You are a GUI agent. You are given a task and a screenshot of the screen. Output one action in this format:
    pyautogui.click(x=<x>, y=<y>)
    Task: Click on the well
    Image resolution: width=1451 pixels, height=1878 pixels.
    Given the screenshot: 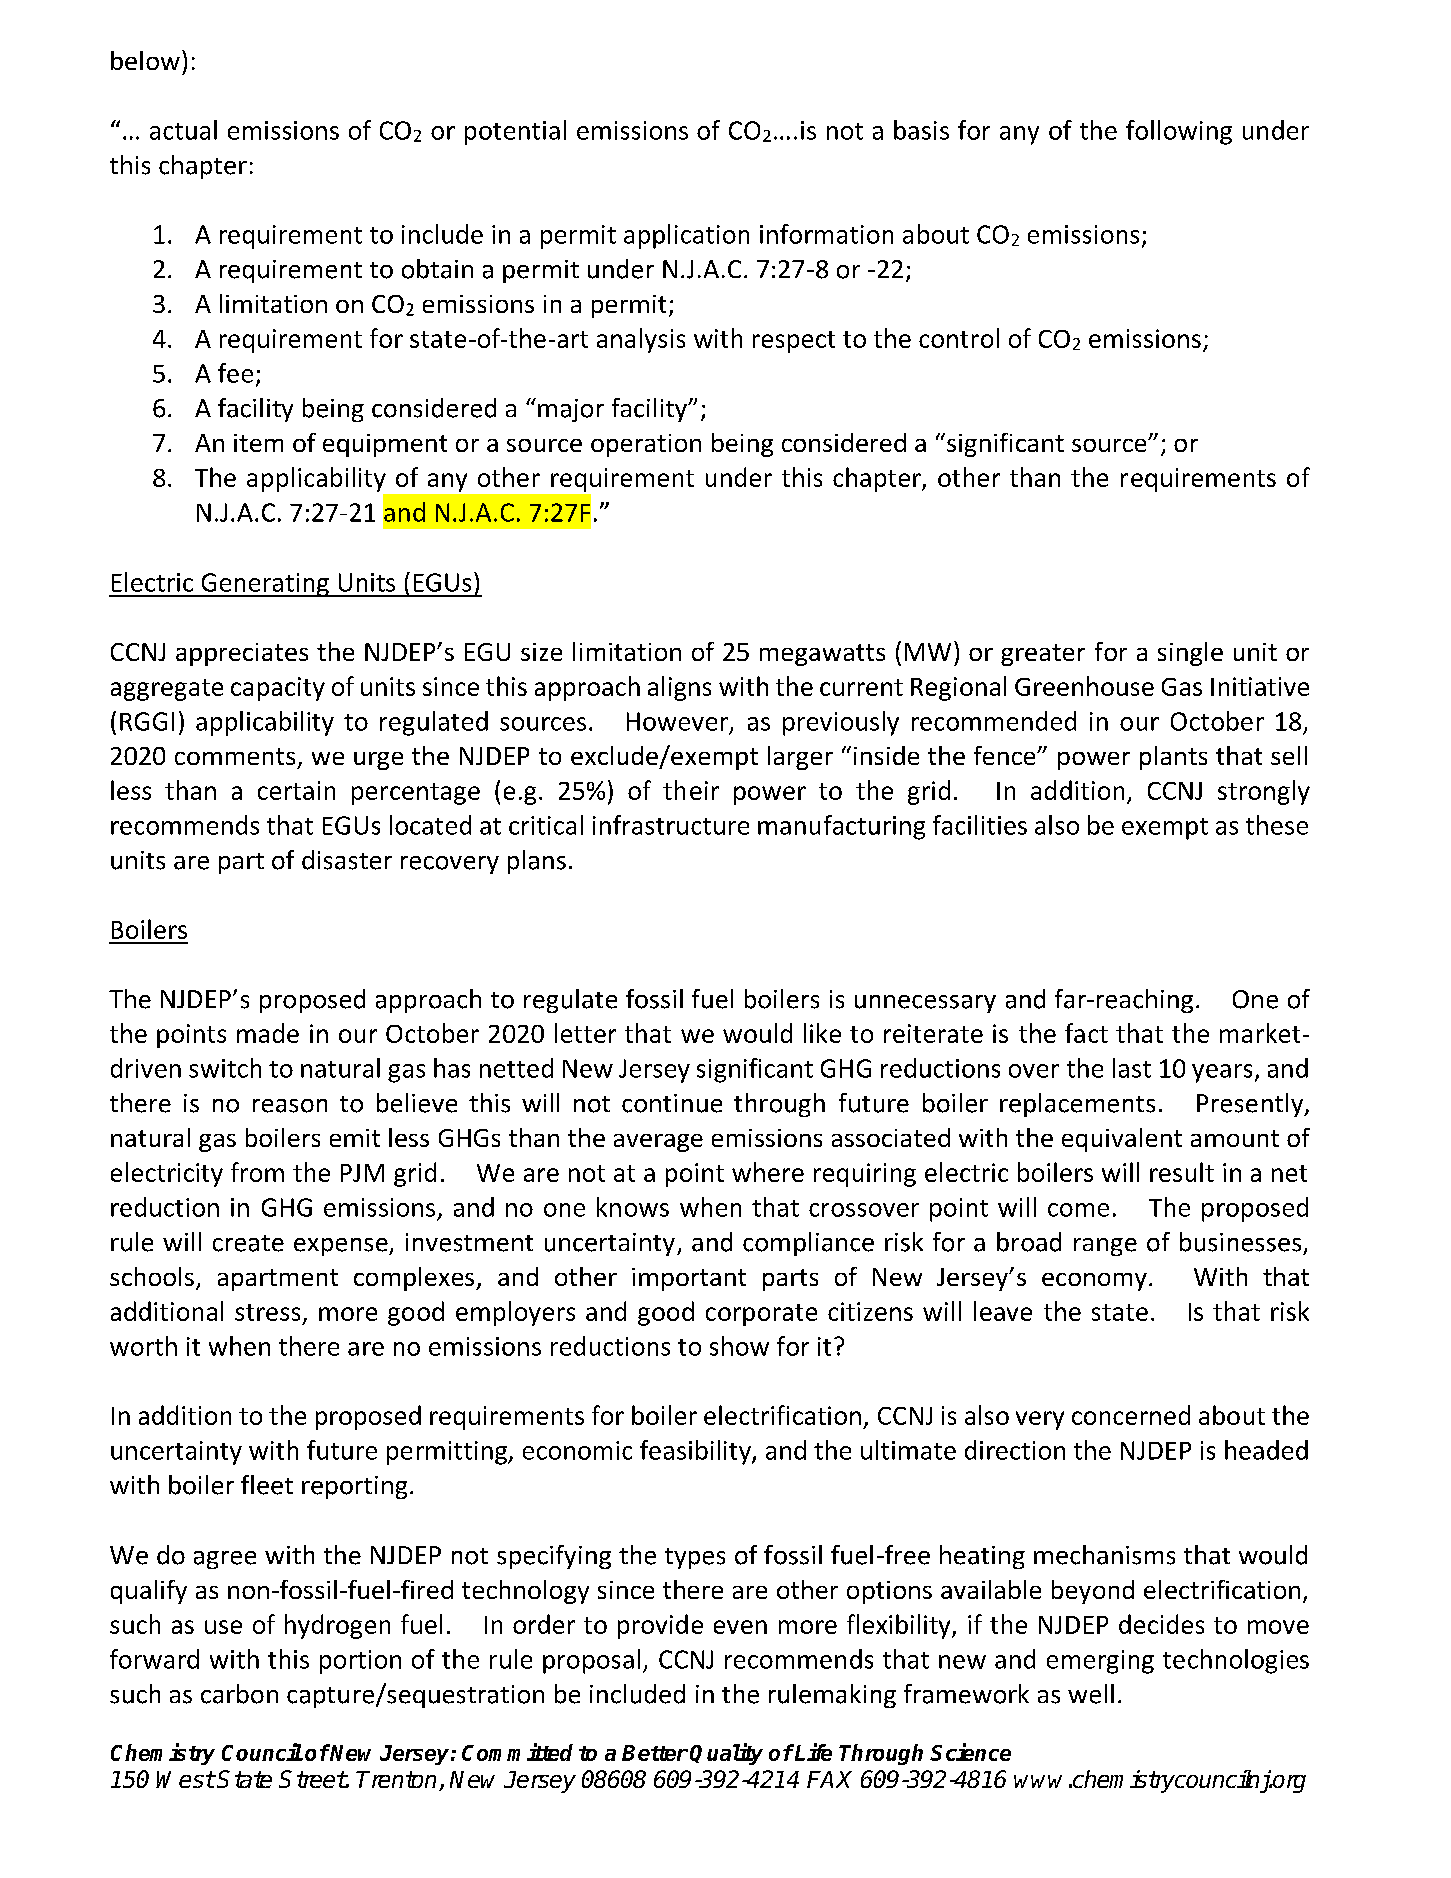 What is the action you would take?
    pyautogui.click(x=1091, y=1694)
